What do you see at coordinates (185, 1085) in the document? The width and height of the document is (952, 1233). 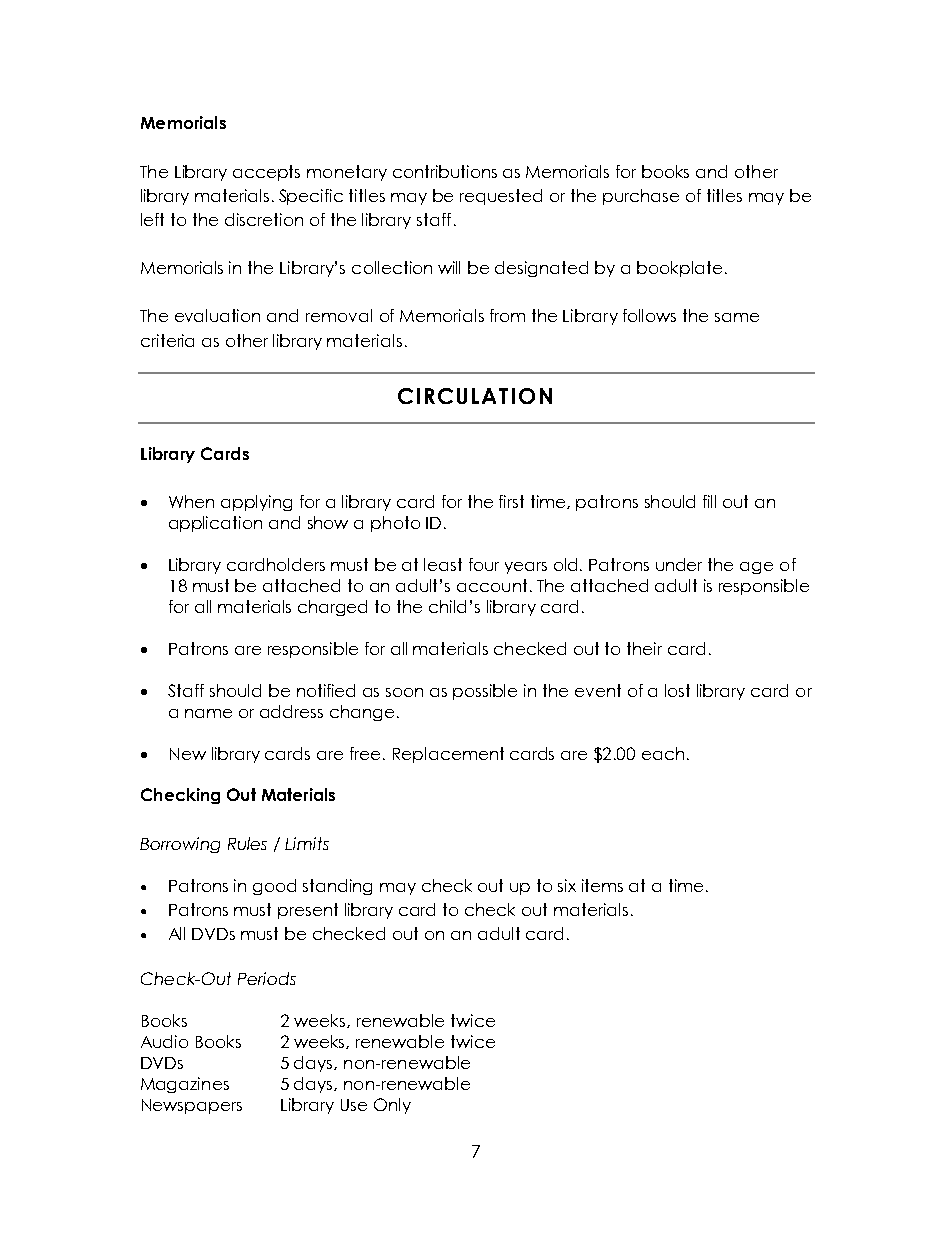 I see `Magazines` at bounding box center [185, 1085].
